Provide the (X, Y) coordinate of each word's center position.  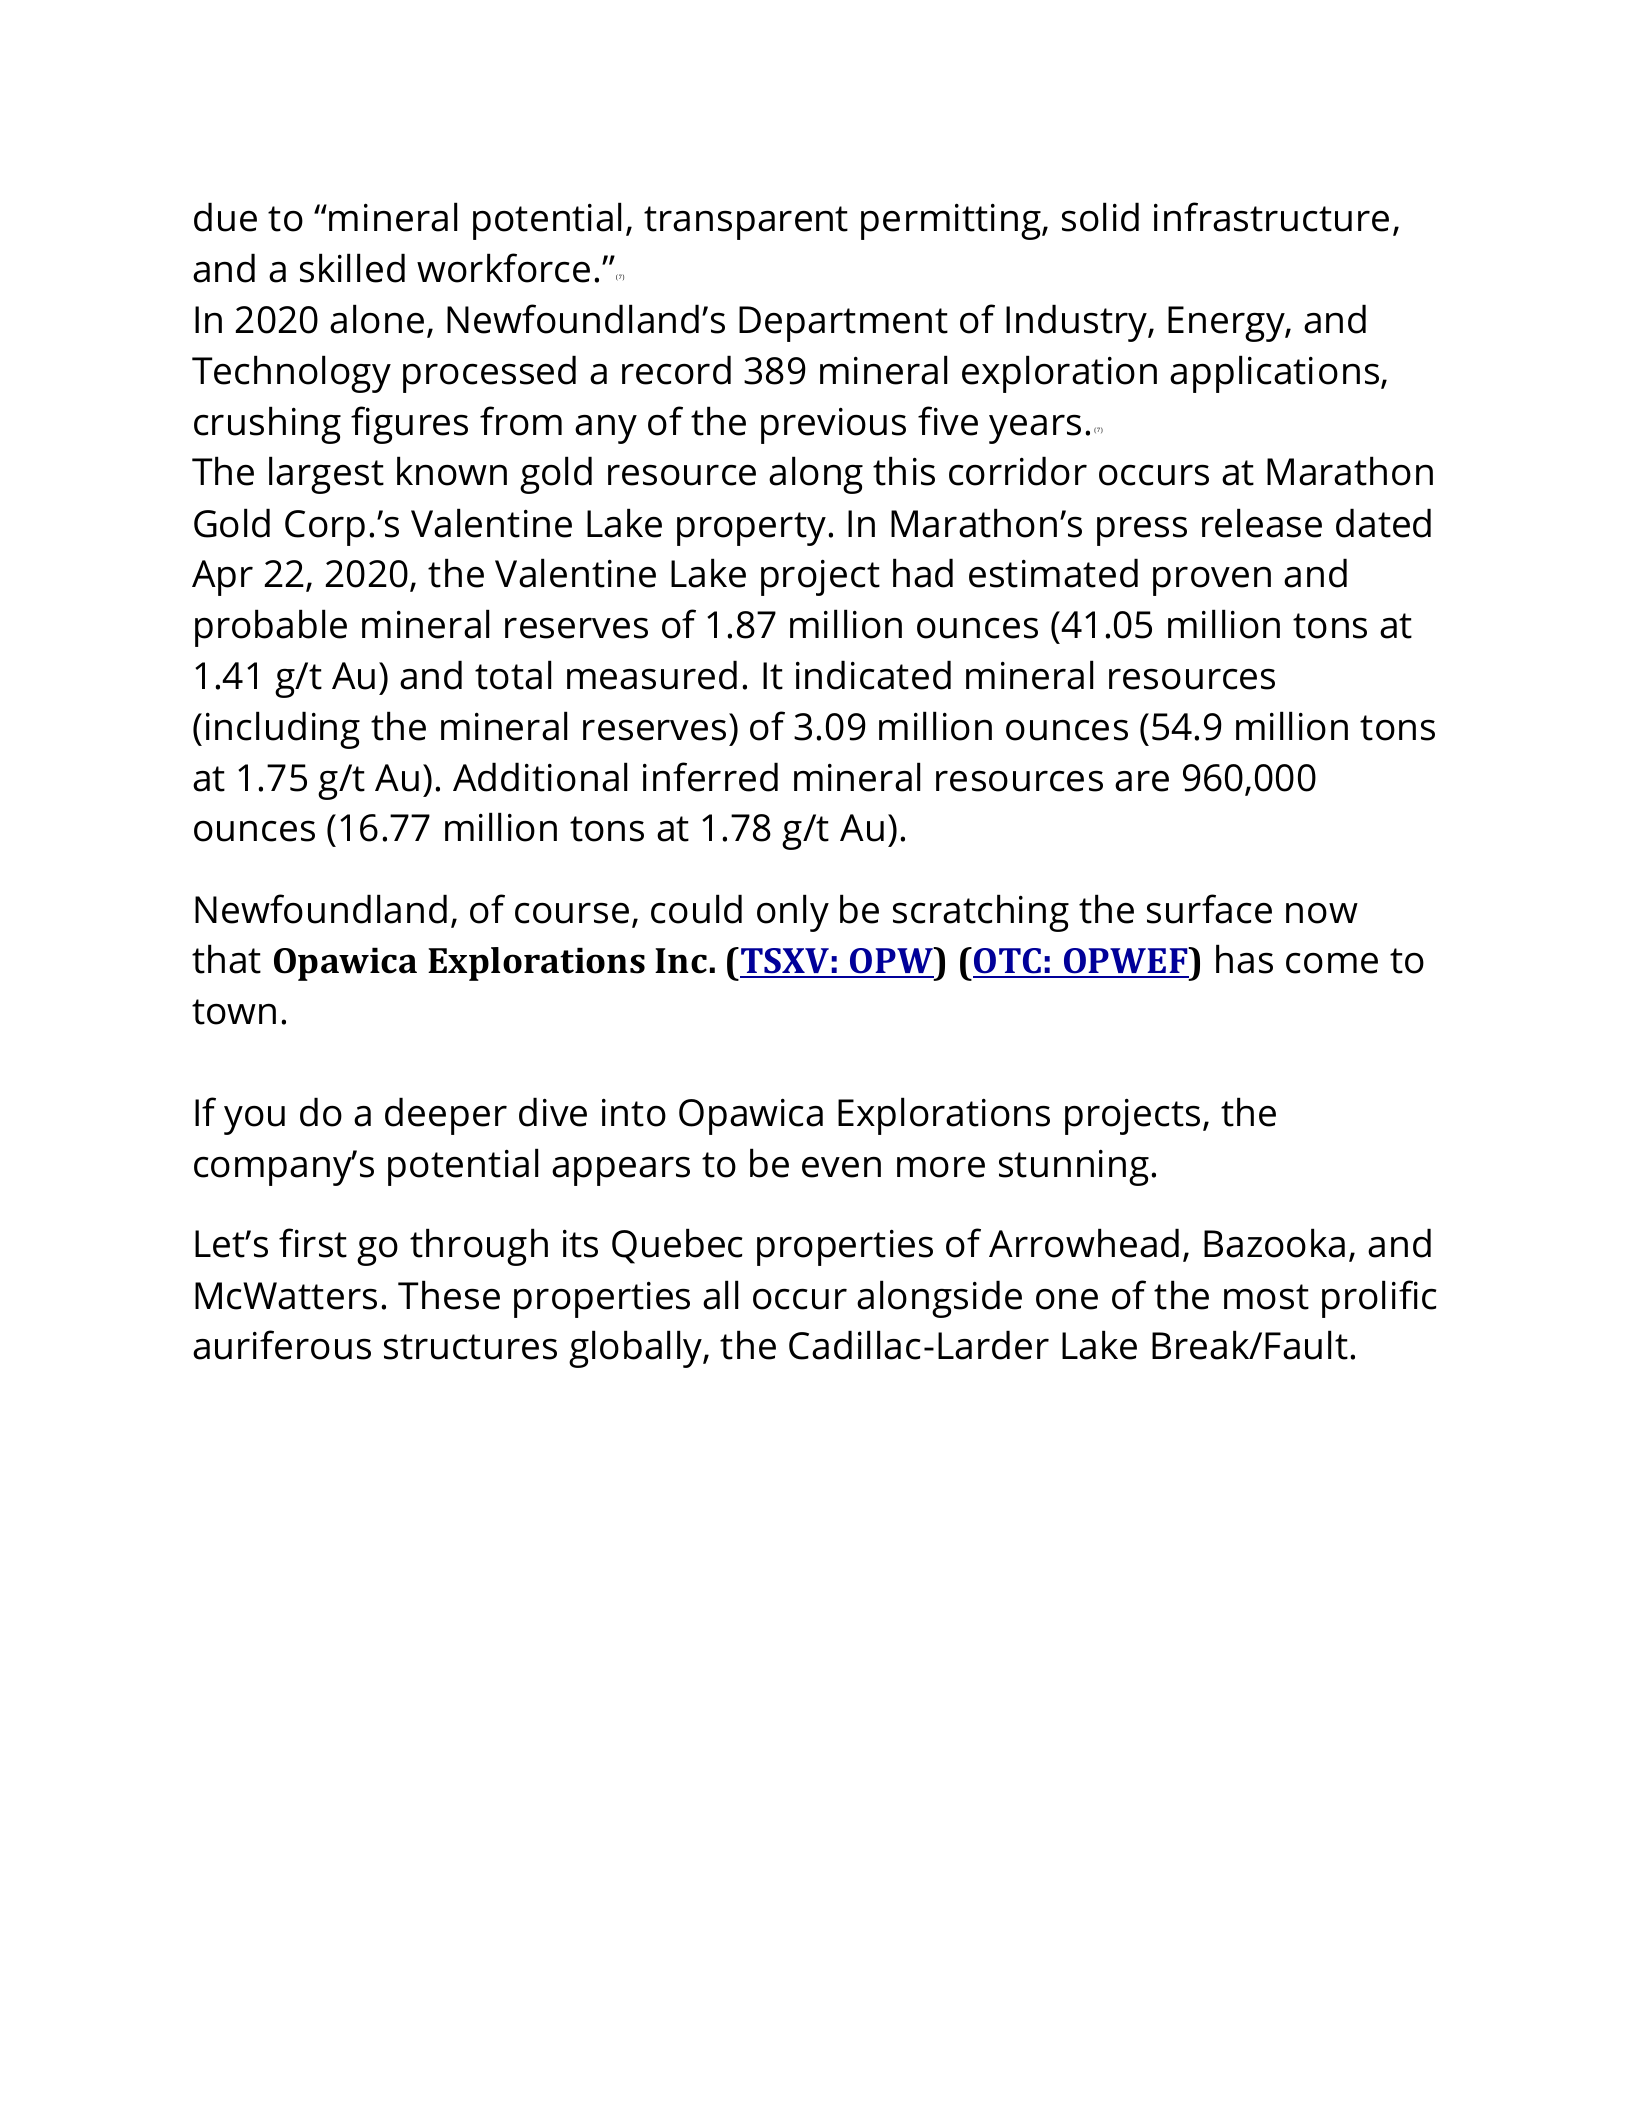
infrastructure (1271, 217)
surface (1209, 909)
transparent (746, 223)
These (449, 1295)
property (751, 529)
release (1262, 523)
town (234, 1012)
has (1244, 959)
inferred (710, 777)
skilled (352, 268)
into (634, 1112)
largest (326, 475)
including (283, 730)
